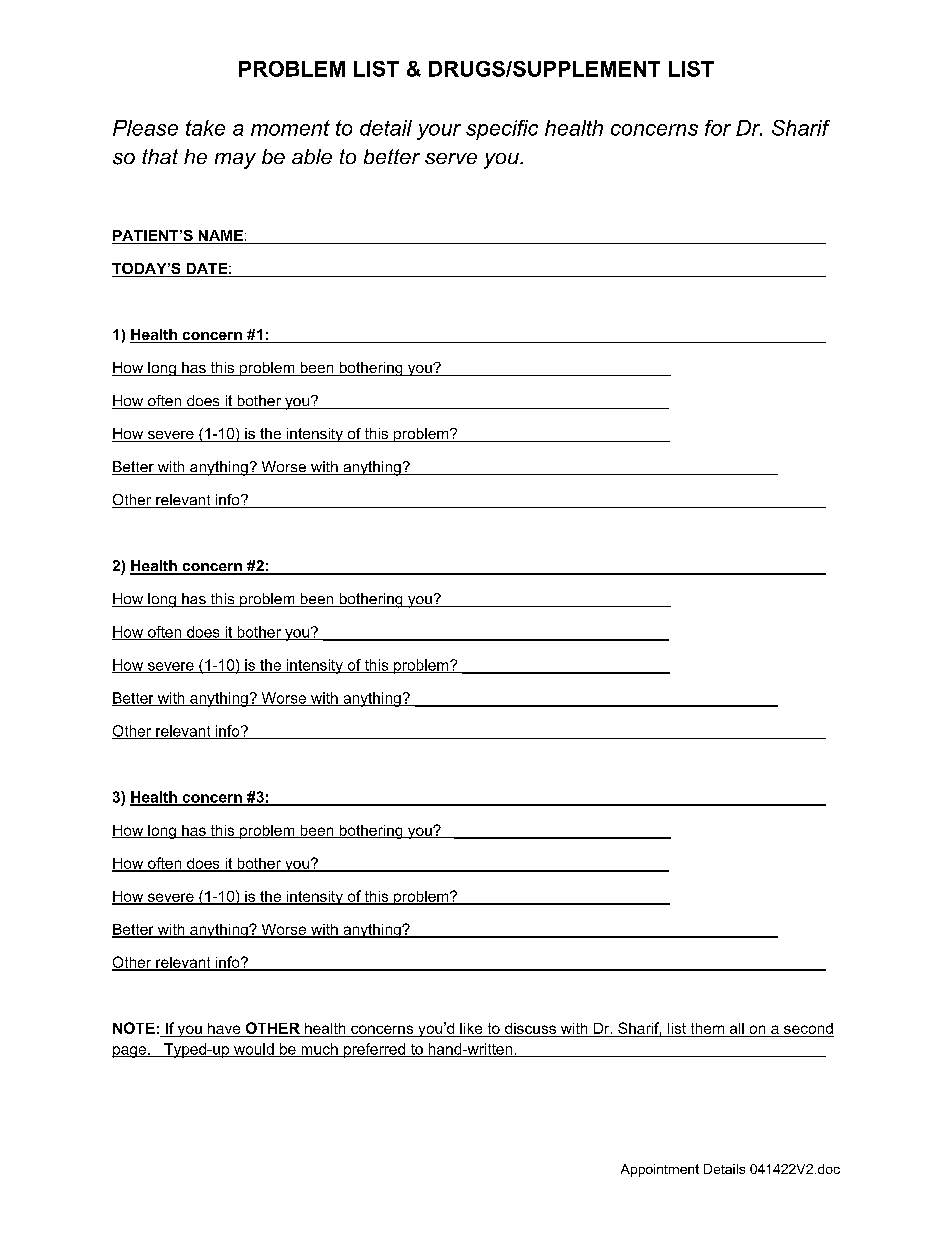 This screenshot has width=952, height=1233. I want to click on like, so click(471, 1028).
